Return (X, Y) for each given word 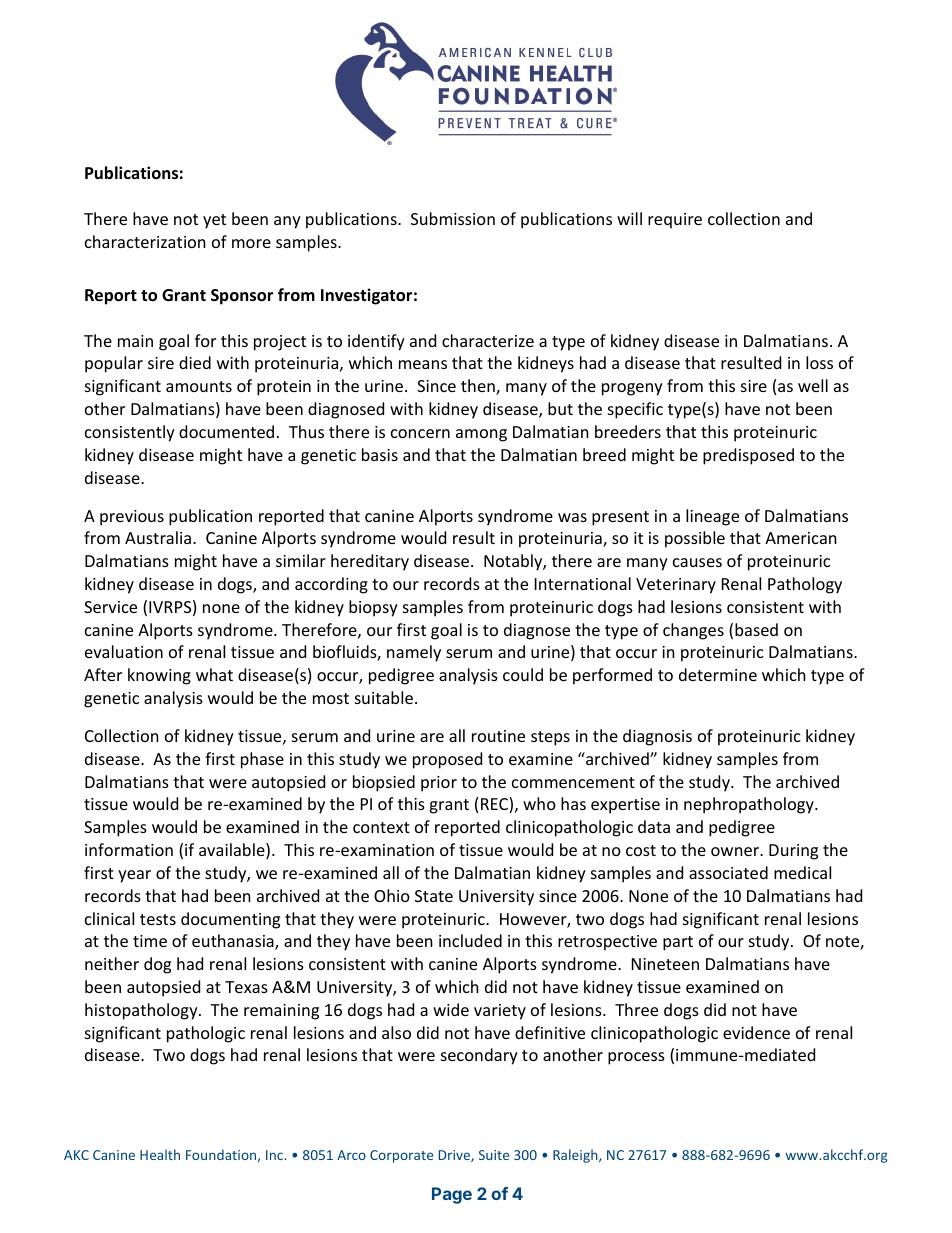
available (233, 851)
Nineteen (665, 964)
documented (226, 431)
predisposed (748, 456)
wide (451, 1009)
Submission (453, 218)
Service (110, 607)
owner (736, 851)
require (675, 221)
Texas (246, 987)
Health (160, 1154)
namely (414, 653)
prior (439, 784)
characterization (145, 241)
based (756, 629)
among (481, 435)
